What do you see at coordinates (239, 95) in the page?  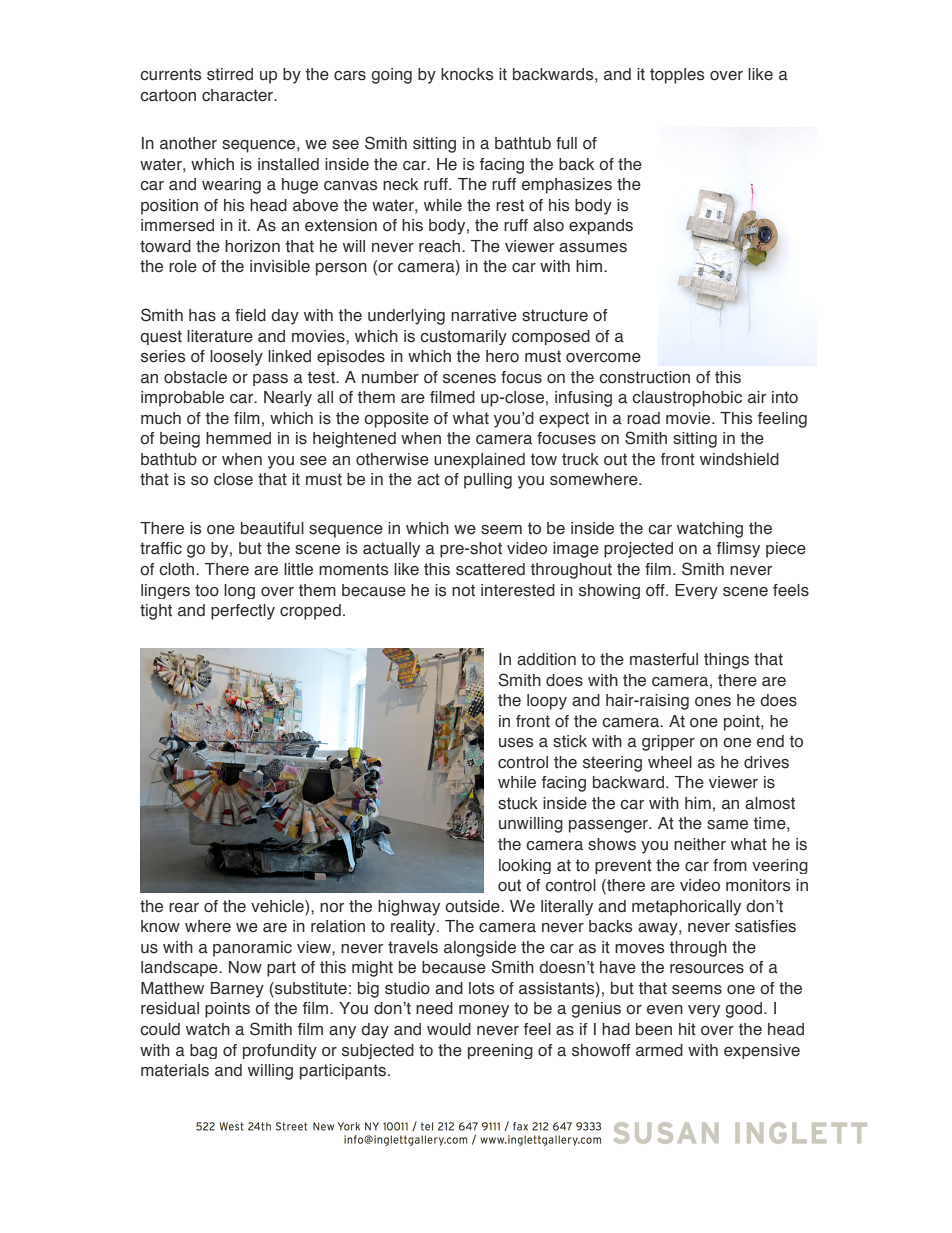 I see `character` at bounding box center [239, 95].
